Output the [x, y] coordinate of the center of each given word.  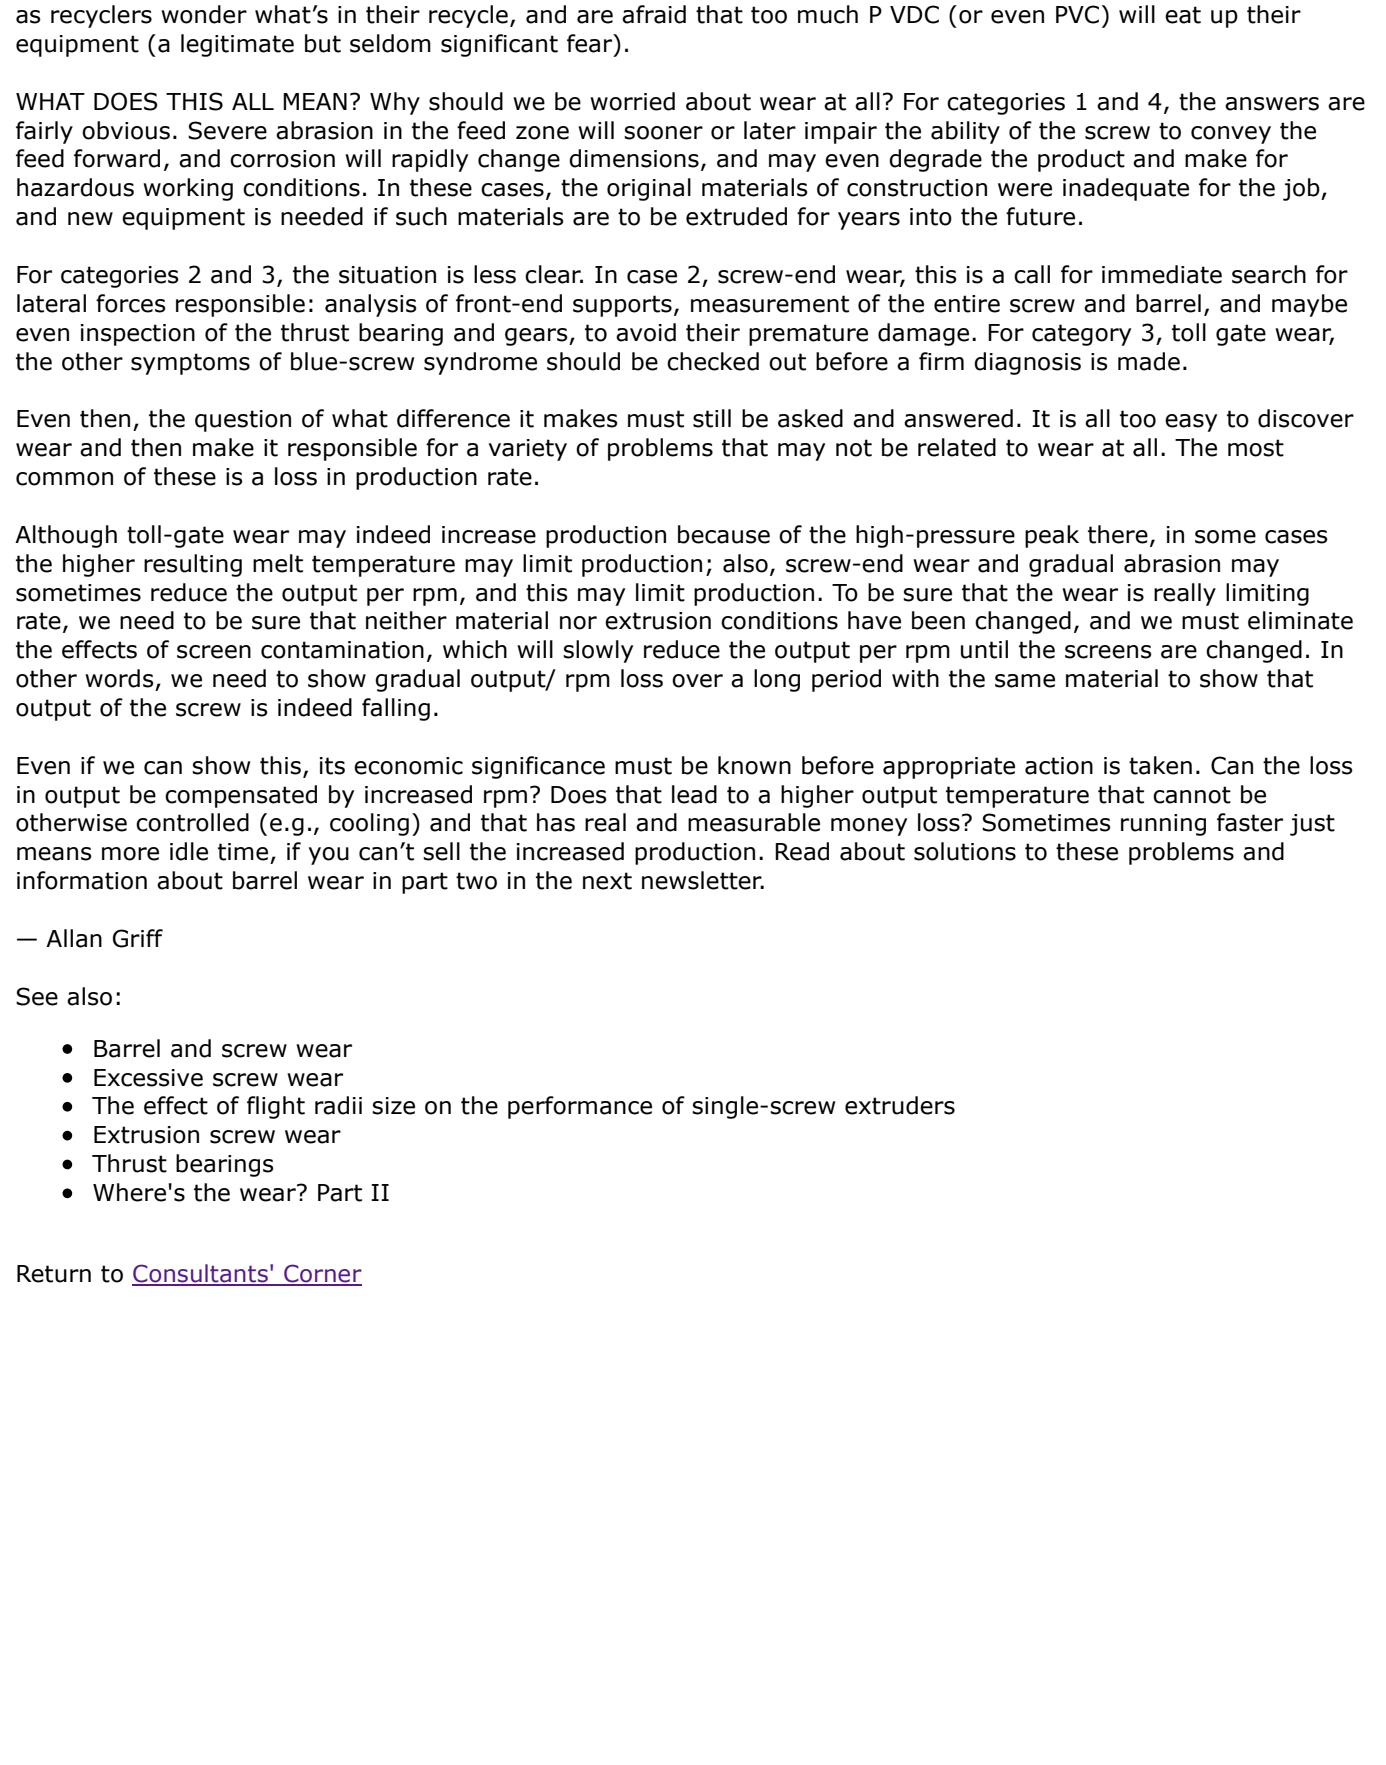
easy [1191, 423]
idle [189, 851]
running [1163, 825]
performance [580, 1107]
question [243, 421]
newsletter [703, 880]
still [712, 418]
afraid [654, 14]
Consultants [201, 1274]
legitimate [237, 45]
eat [1183, 15]
